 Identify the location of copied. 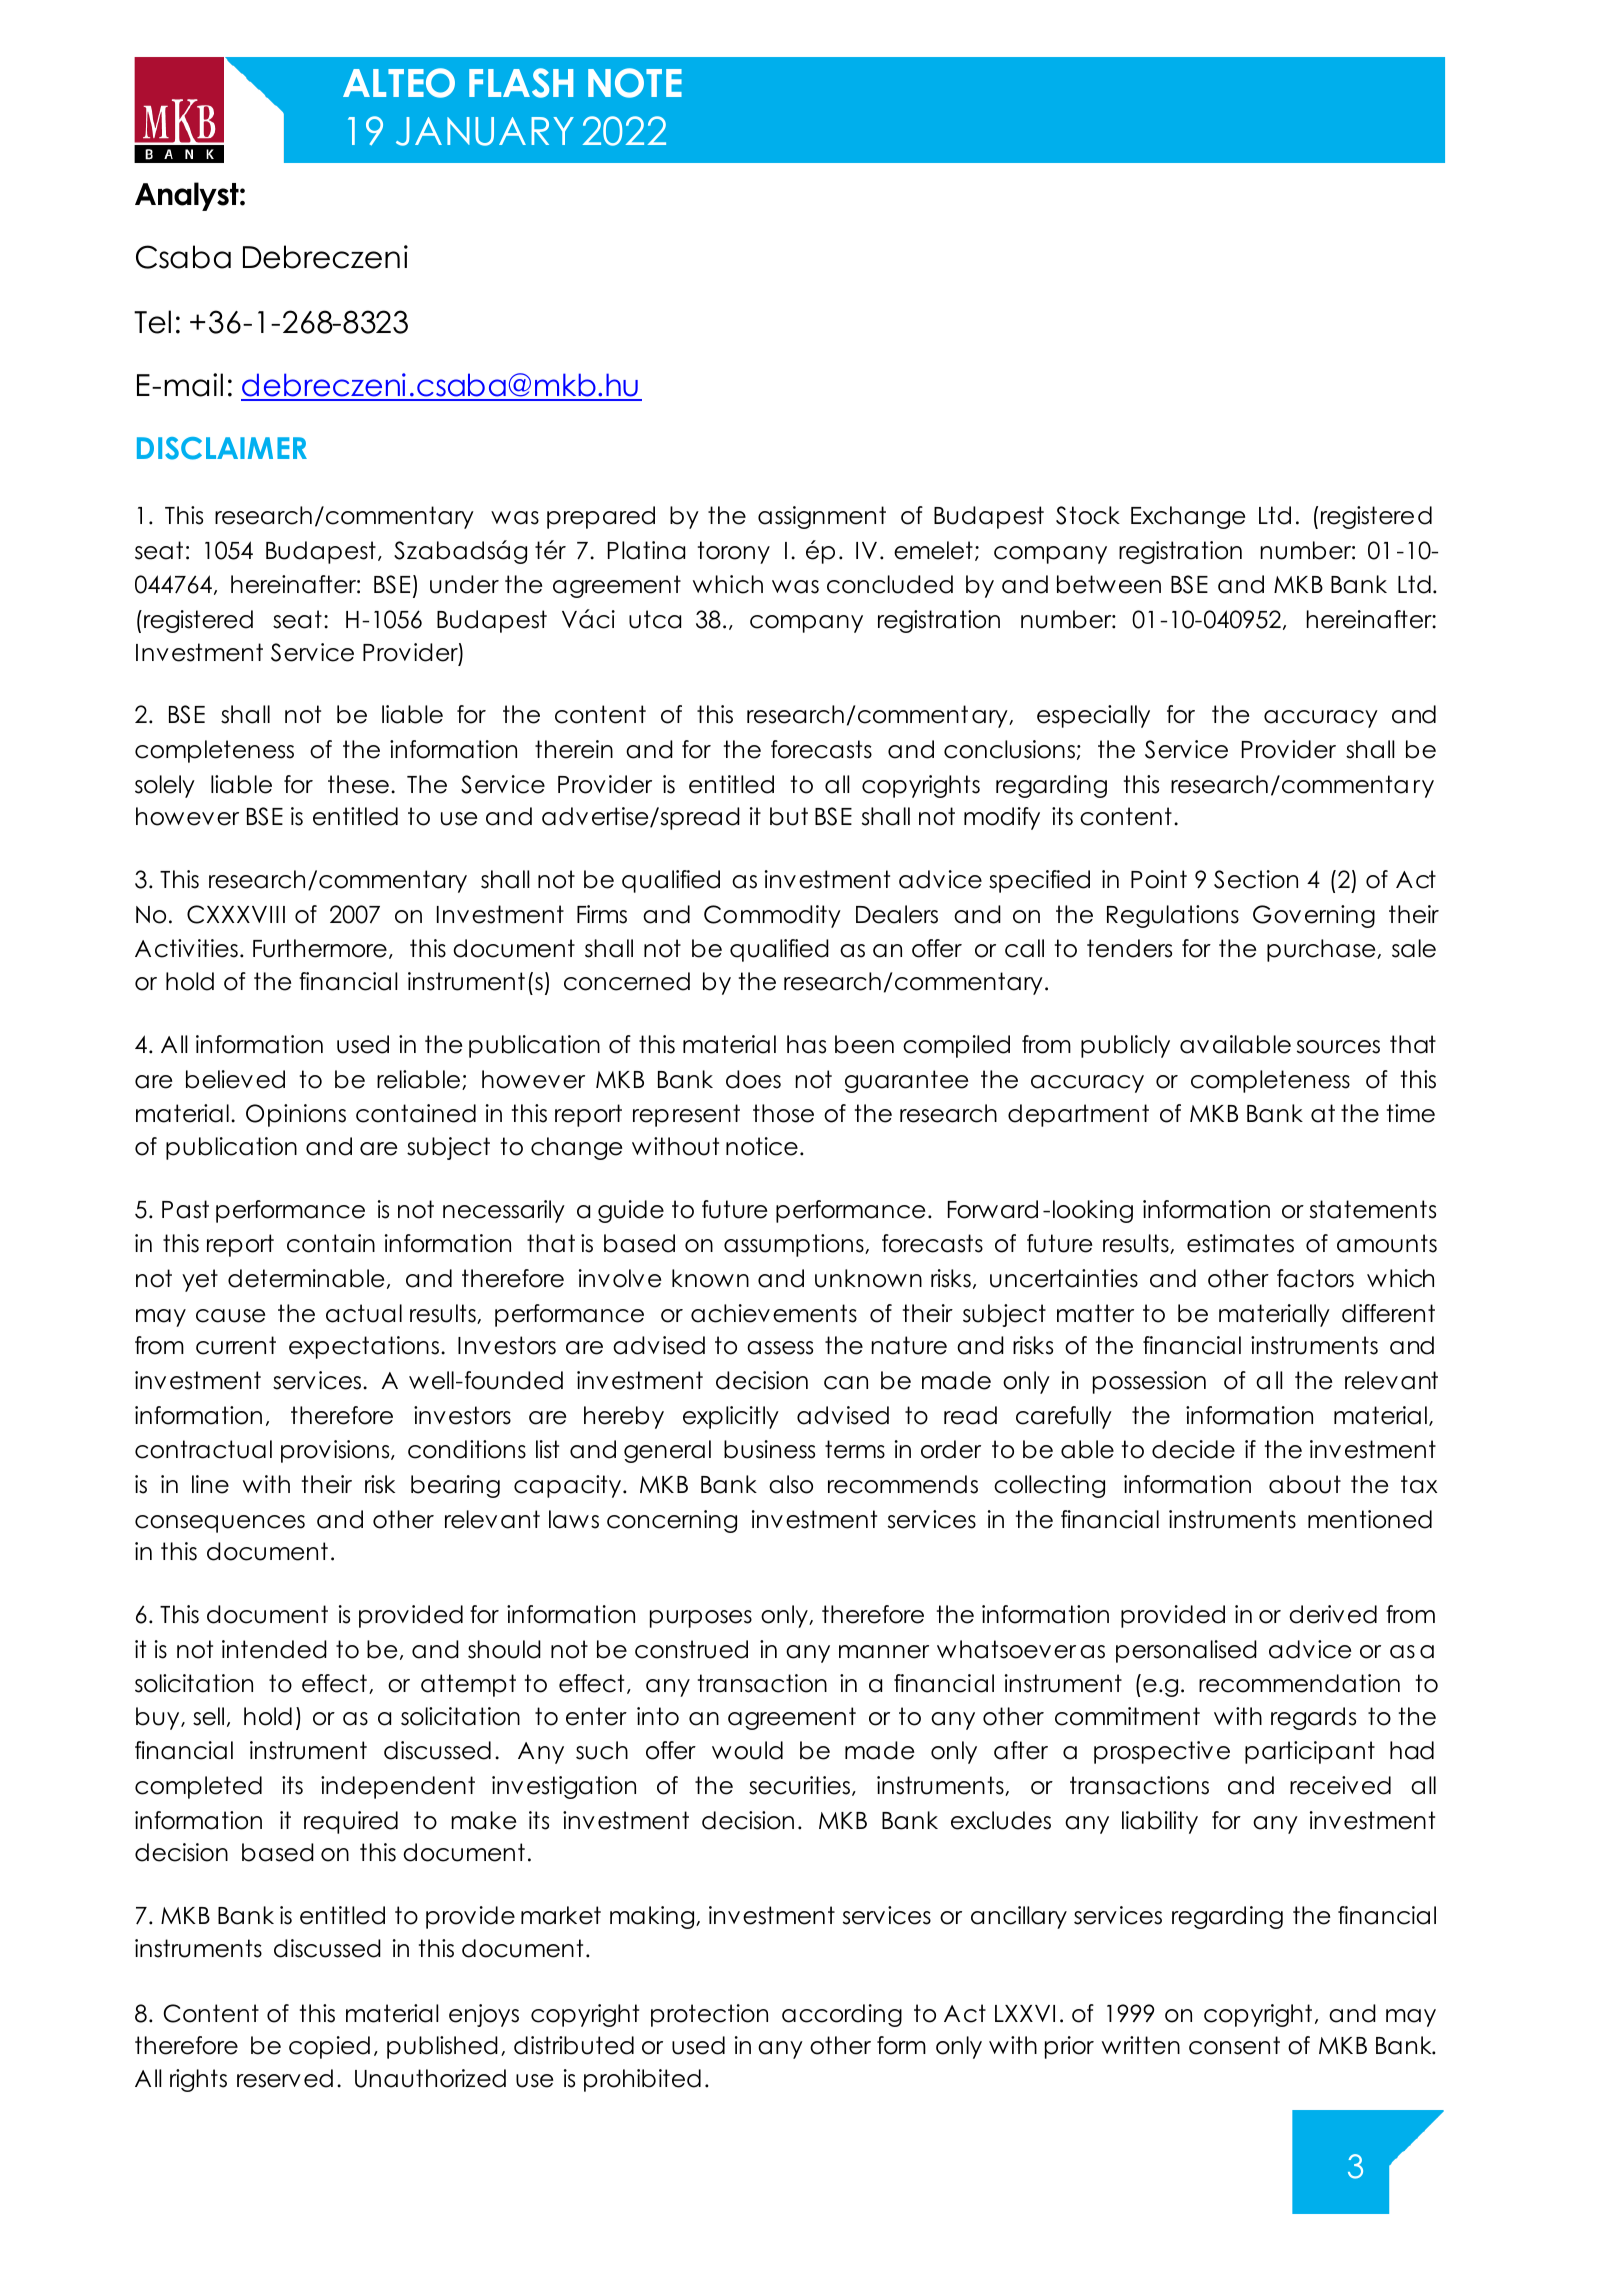
(329, 2047).
